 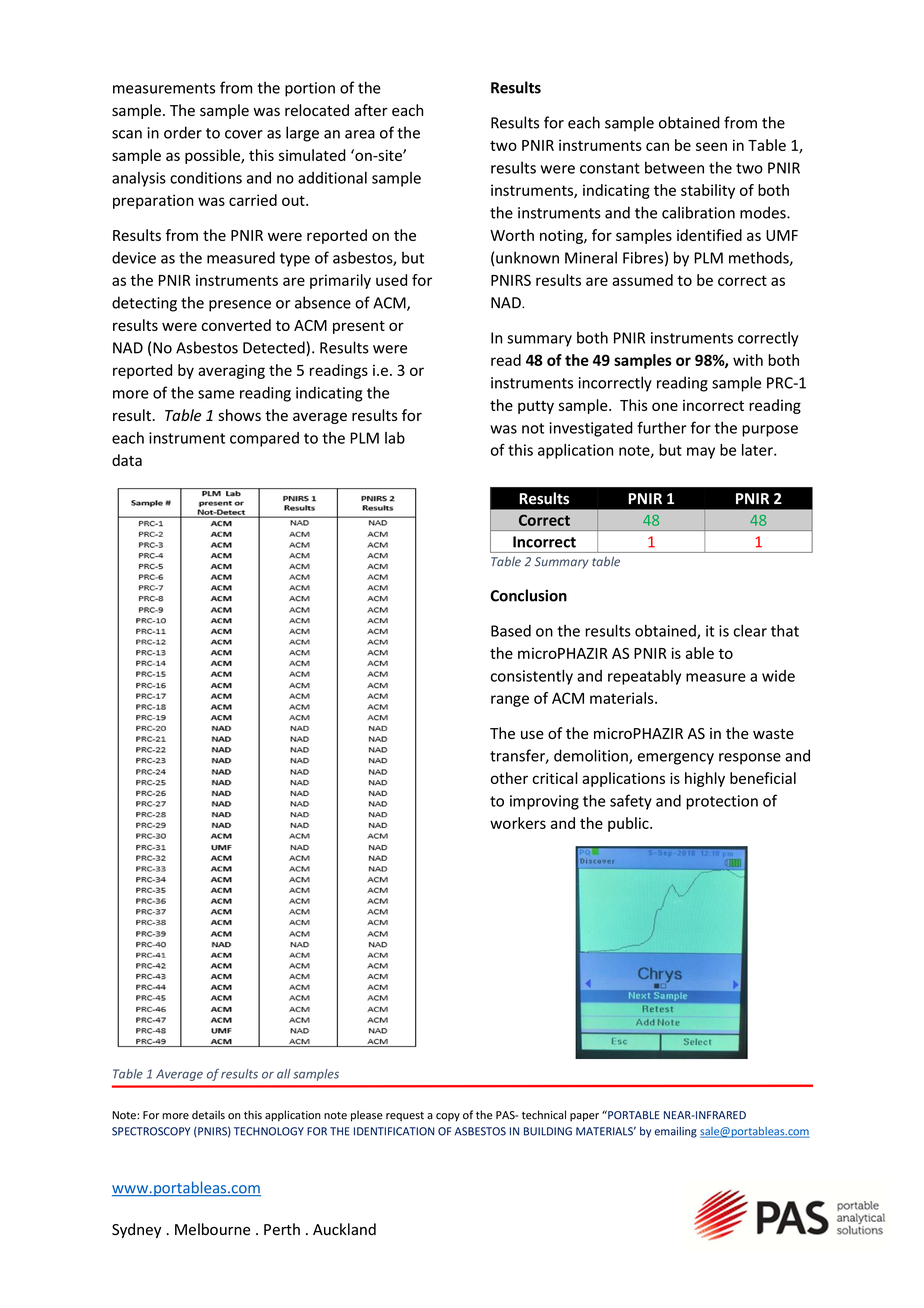 What do you see at coordinates (629, 824) in the page?
I see `public` at bounding box center [629, 824].
